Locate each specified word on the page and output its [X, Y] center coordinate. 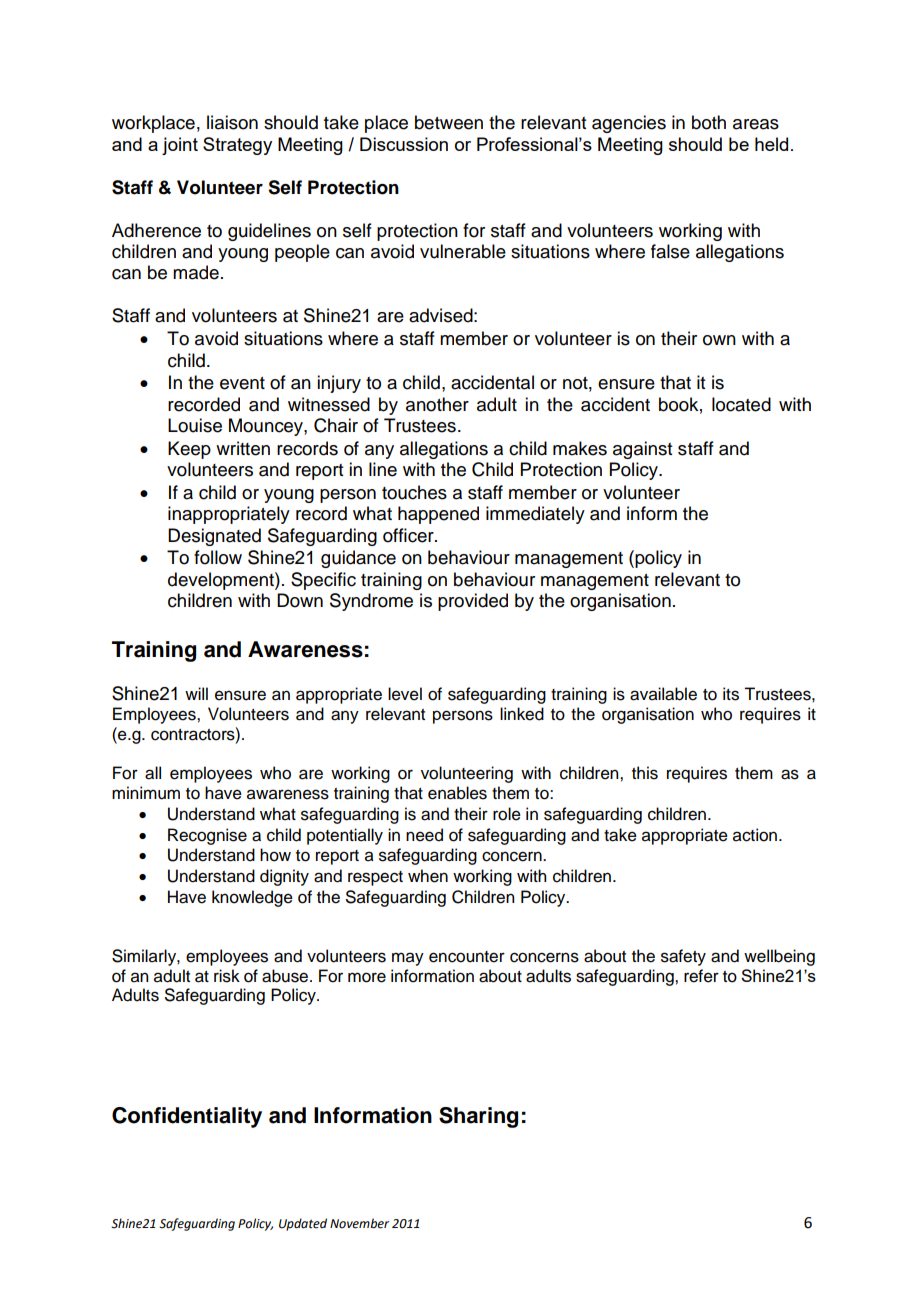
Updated [303, 1224]
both [709, 122]
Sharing [478, 1117]
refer [701, 976]
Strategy [237, 146]
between [449, 122]
